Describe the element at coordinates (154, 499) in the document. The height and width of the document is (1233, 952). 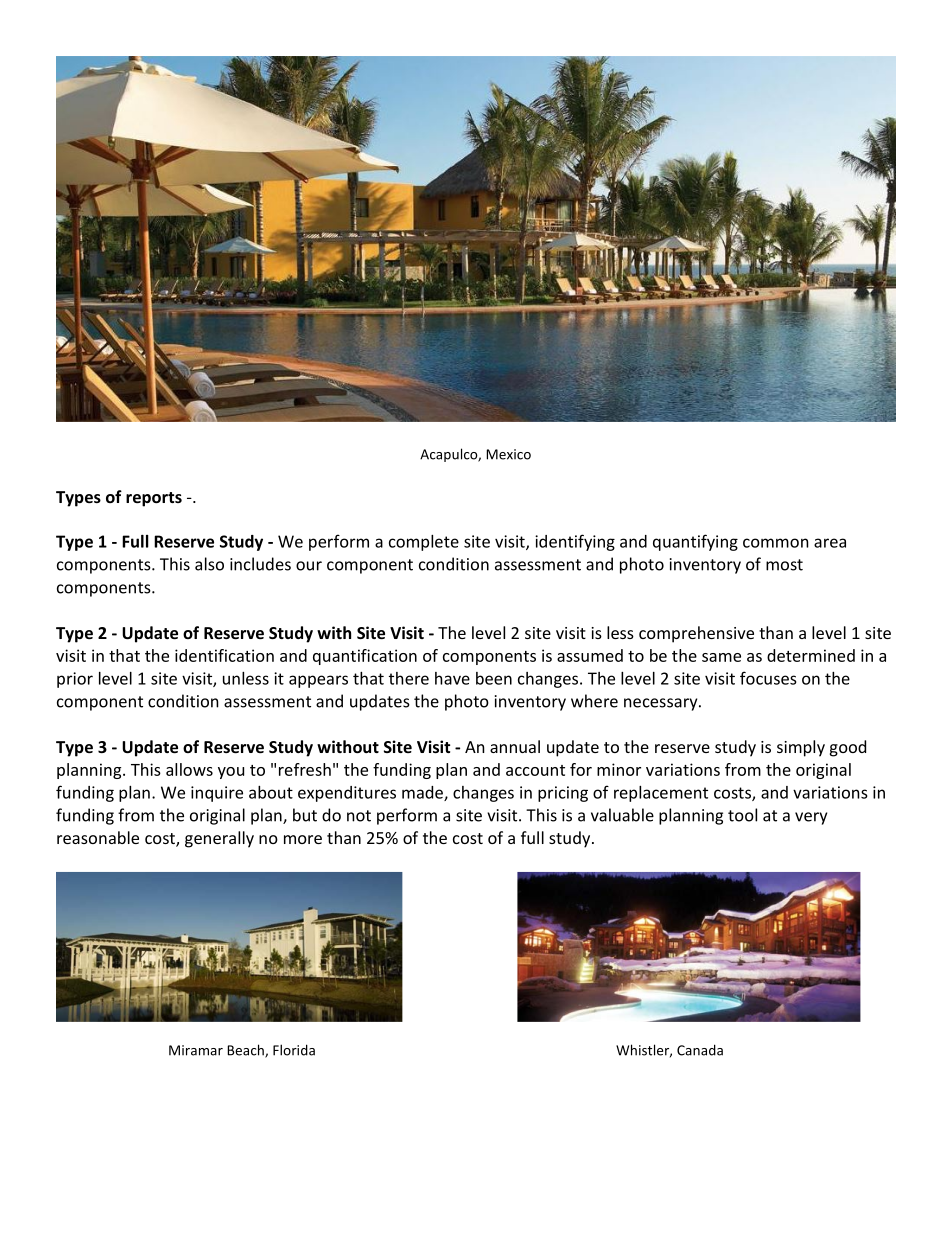
I see `reports` at that location.
